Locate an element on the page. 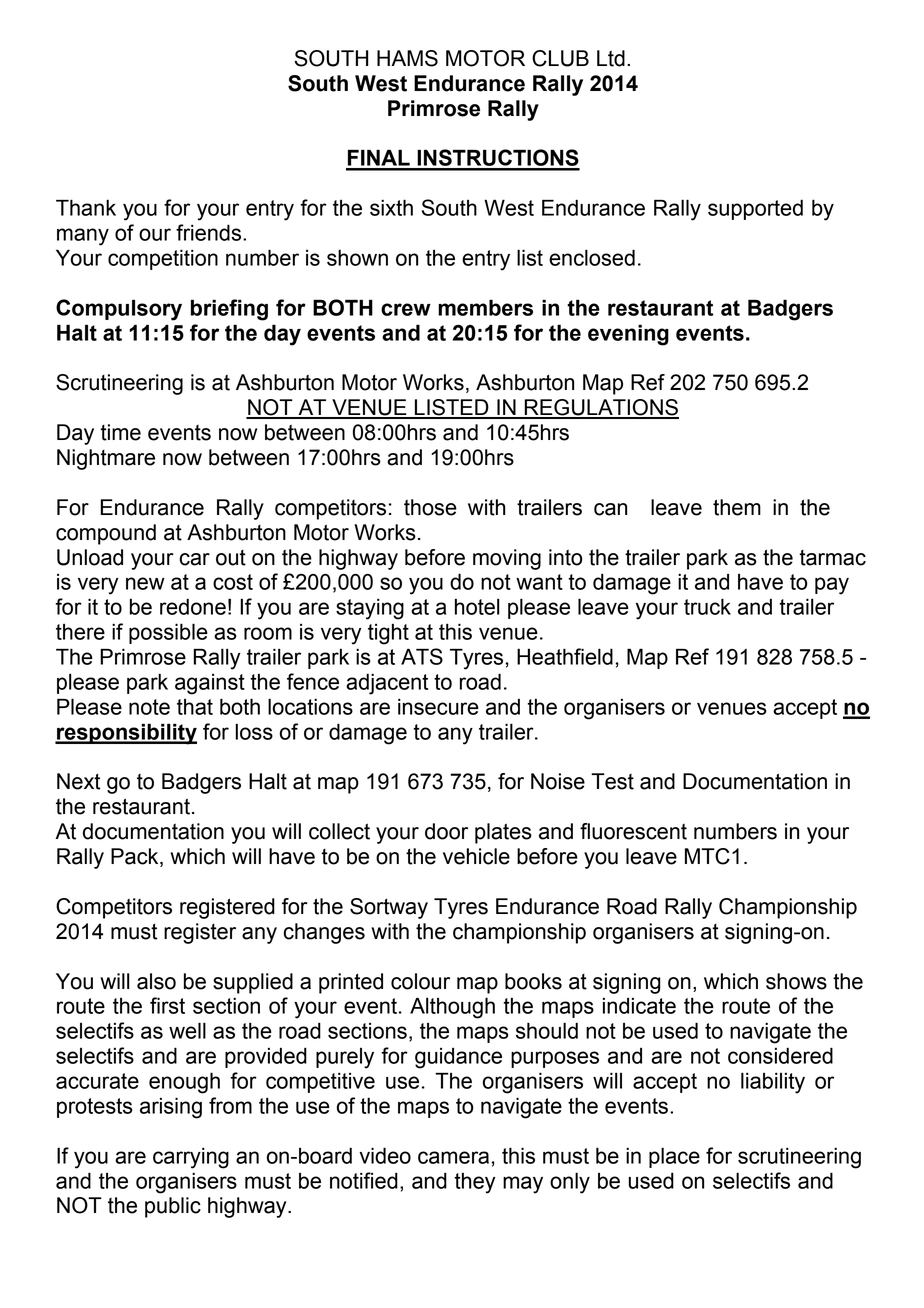 The image size is (924, 1308). hotel is located at coordinates (477, 607).
